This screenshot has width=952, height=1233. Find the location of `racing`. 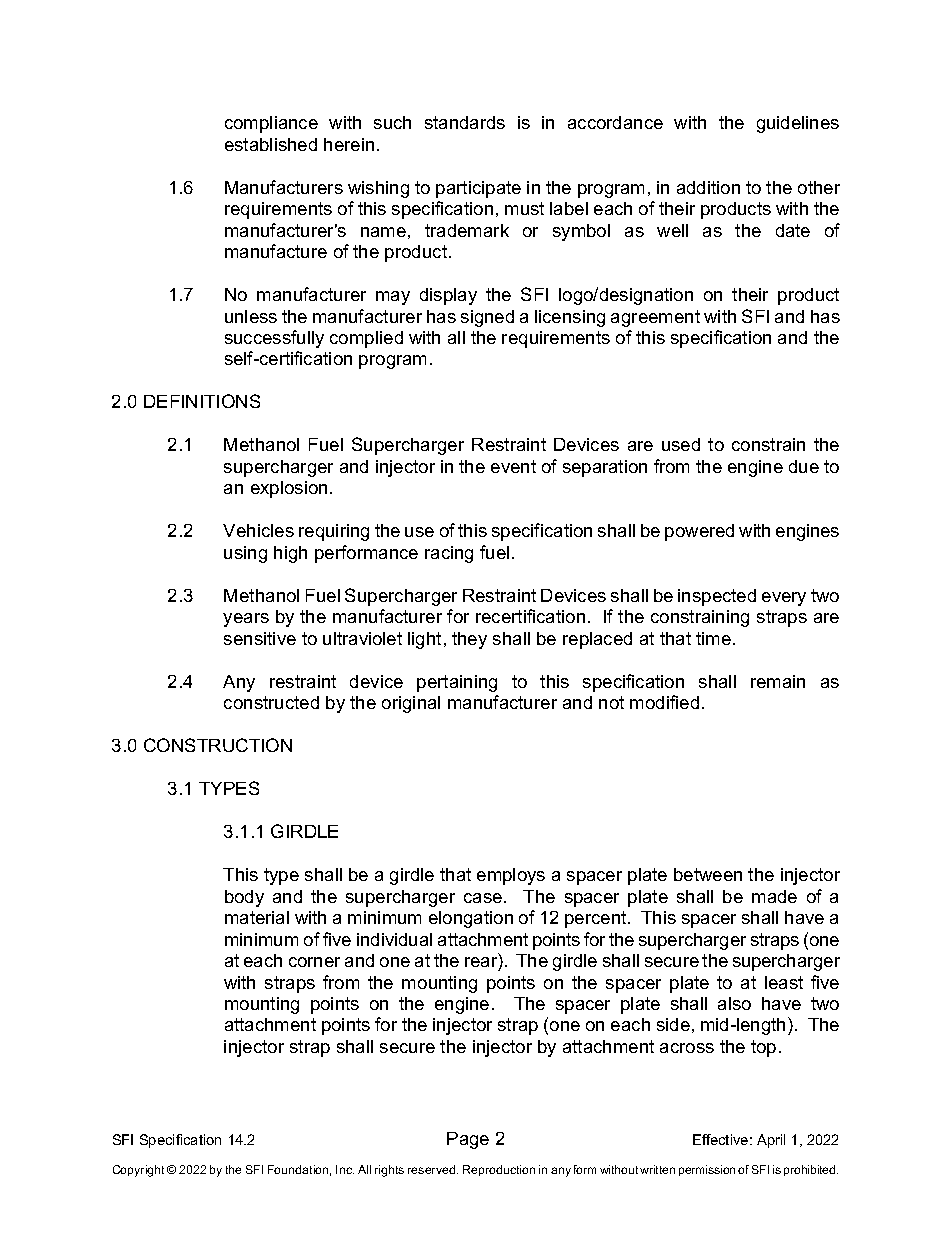

racing is located at coordinates (449, 554).
